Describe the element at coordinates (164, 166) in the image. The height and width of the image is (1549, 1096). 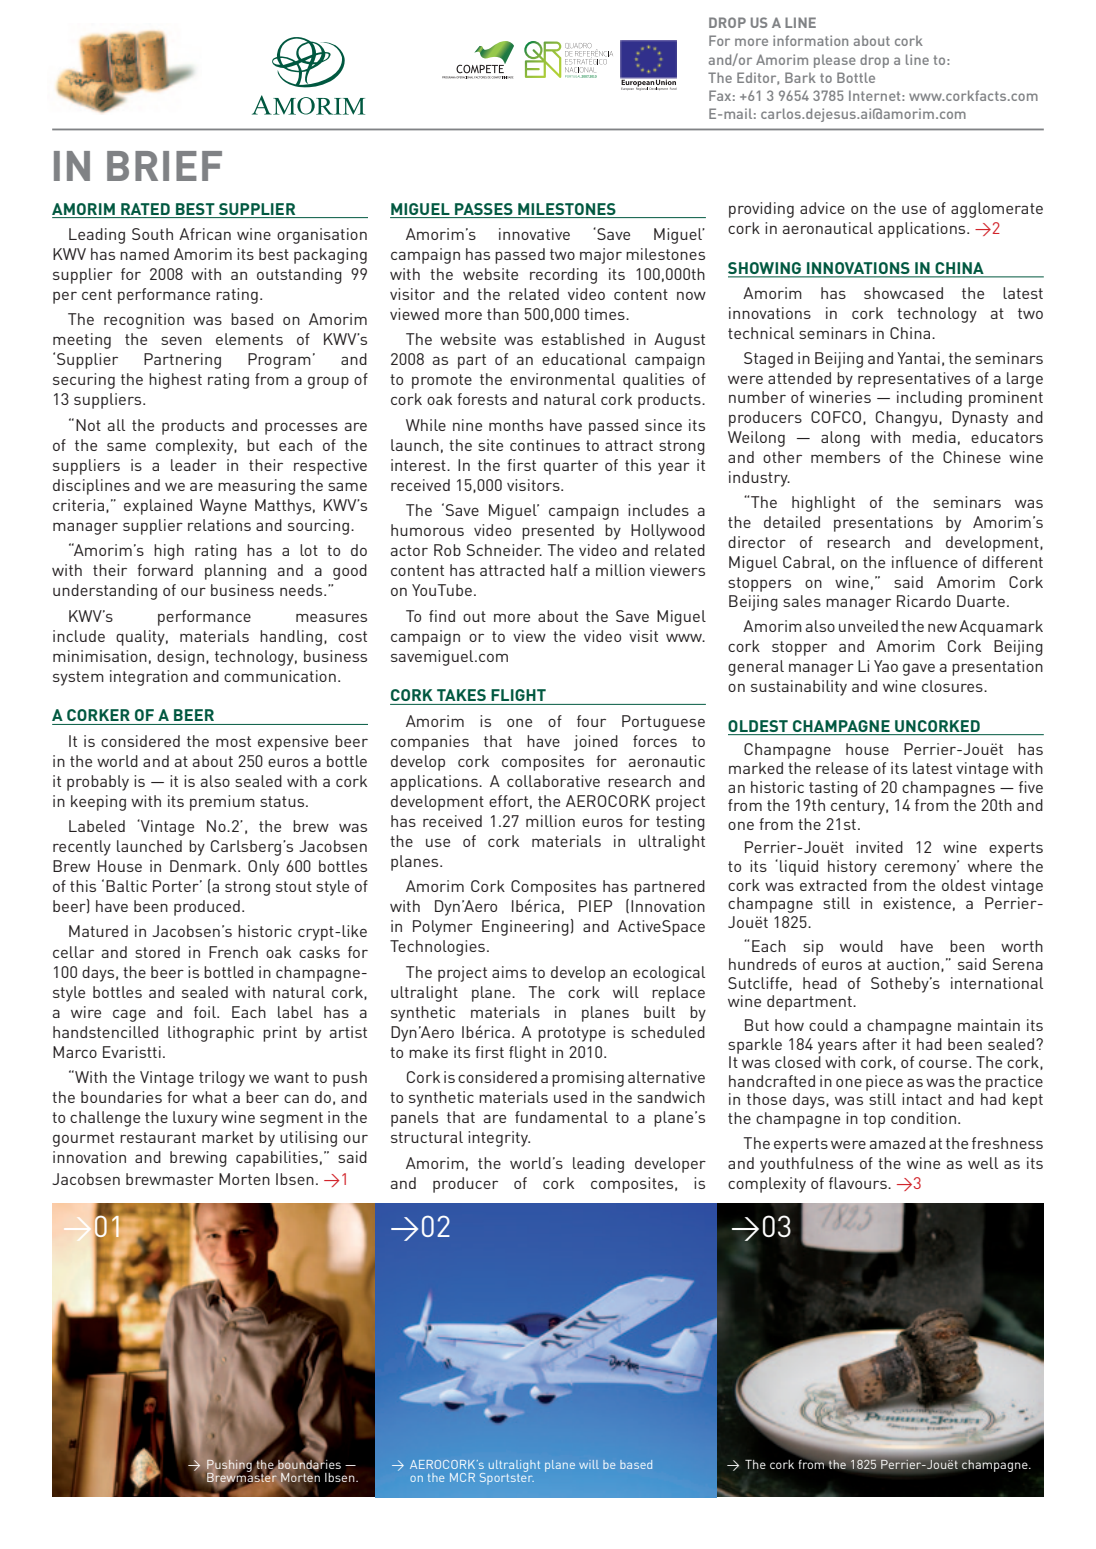
I see `BRIEF` at that location.
